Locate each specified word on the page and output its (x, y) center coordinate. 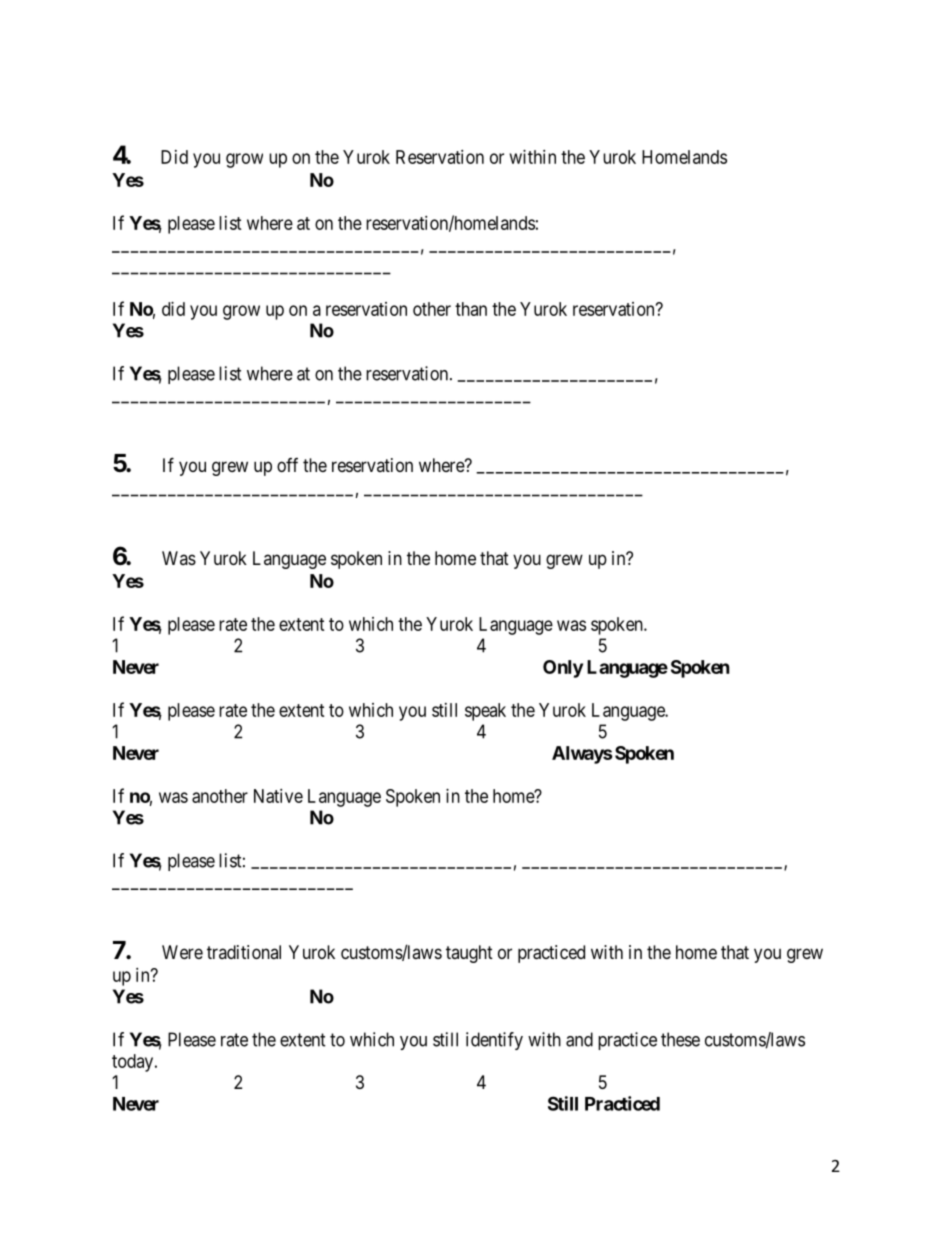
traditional (244, 952)
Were (182, 952)
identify (494, 1041)
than (471, 309)
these (680, 1039)
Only (563, 669)
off (287, 465)
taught (469, 954)
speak (485, 712)
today (134, 1063)
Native (278, 796)
